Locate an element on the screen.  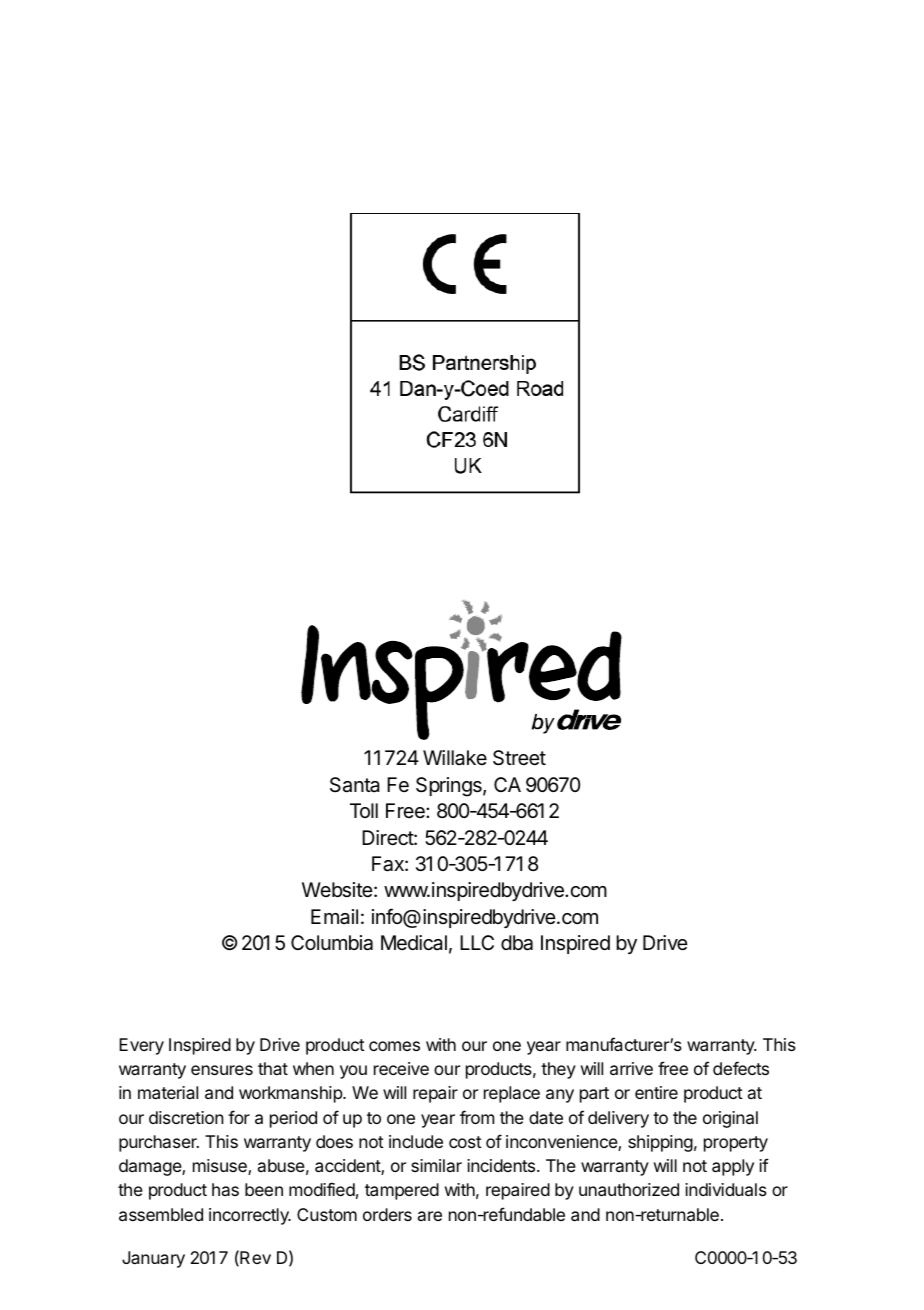
Street is located at coordinates (519, 758).
